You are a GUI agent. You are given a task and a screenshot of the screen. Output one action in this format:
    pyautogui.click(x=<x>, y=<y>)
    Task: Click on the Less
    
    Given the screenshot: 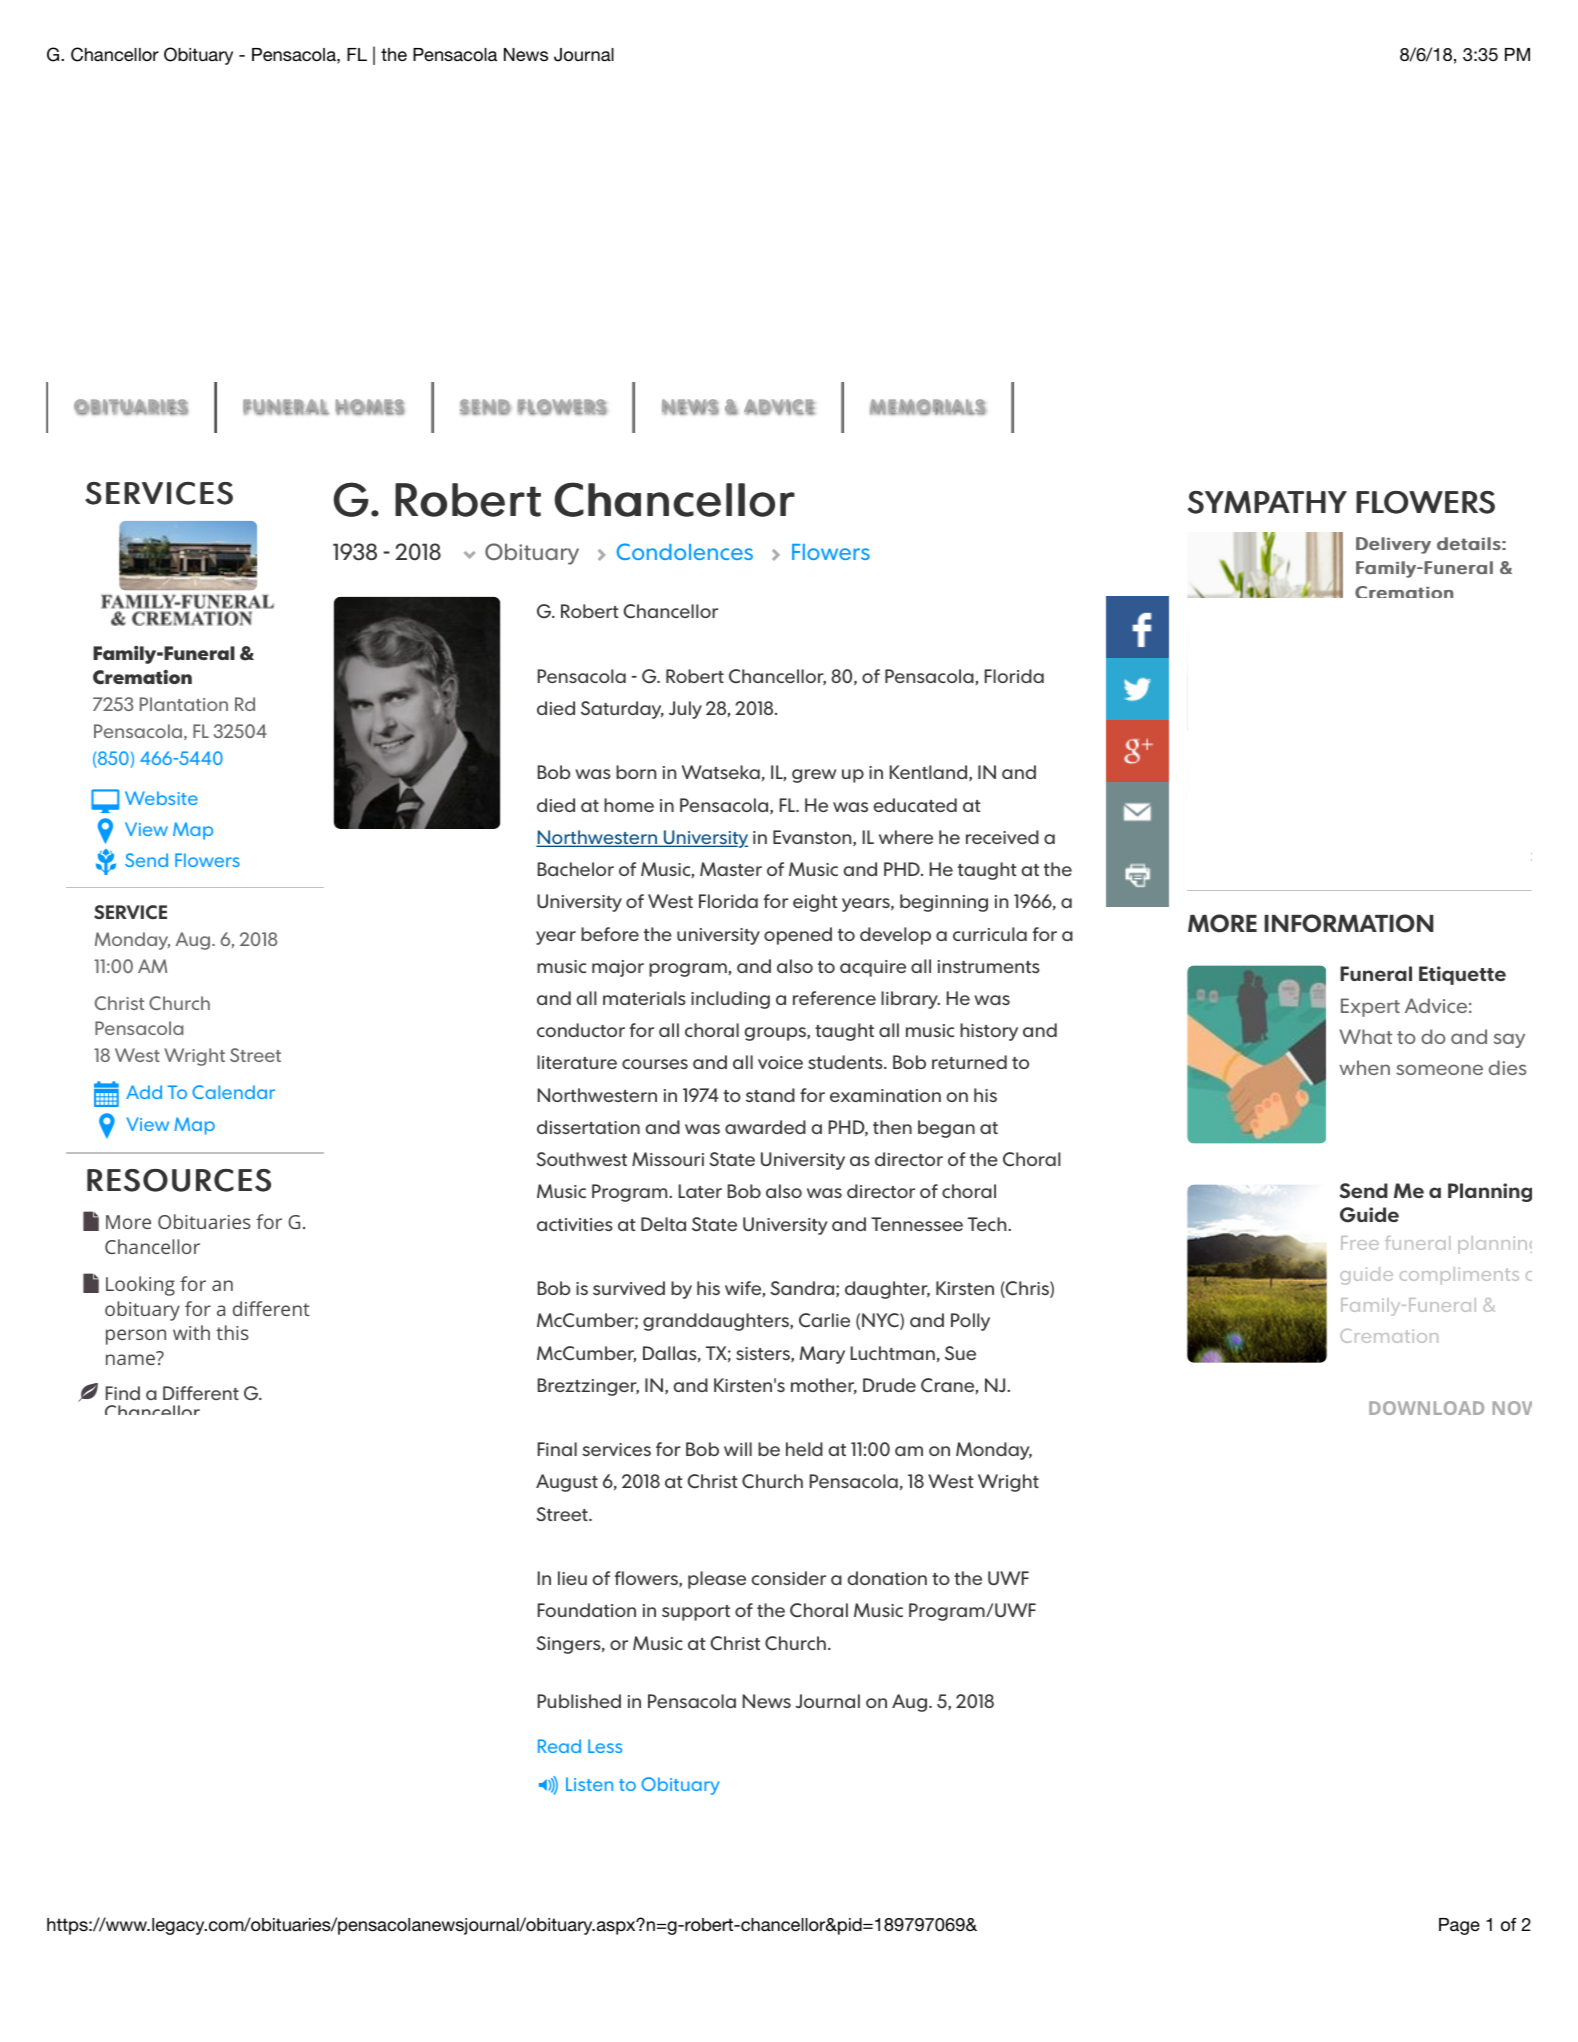 What is the action you would take?
    pyautogui.click(x=605, y=1746)
